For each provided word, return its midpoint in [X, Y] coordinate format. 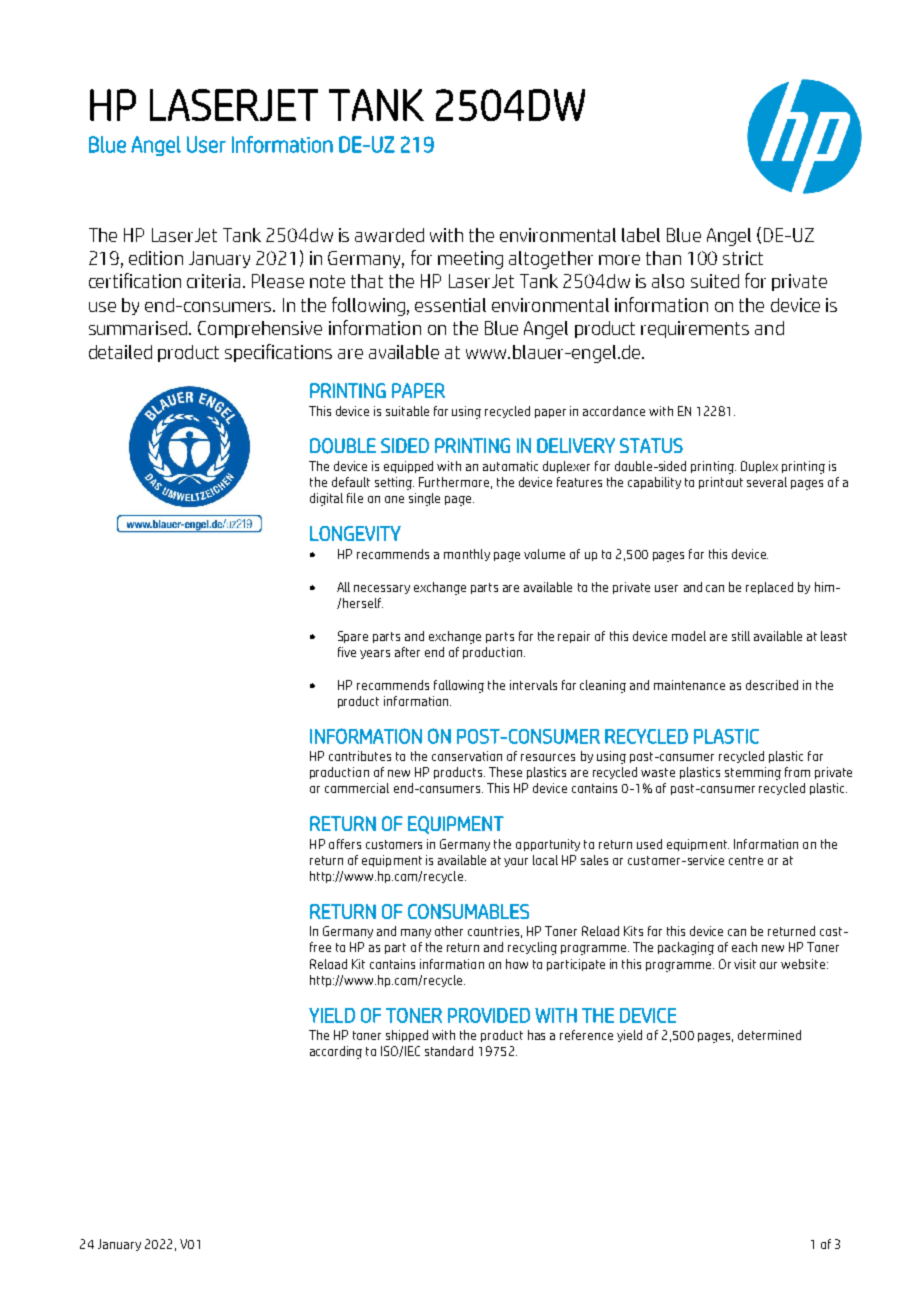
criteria [215, 281]
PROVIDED [489, 1015]
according [336, 1052]
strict [743, 258]
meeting [470, 260]
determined [769, 1035]
